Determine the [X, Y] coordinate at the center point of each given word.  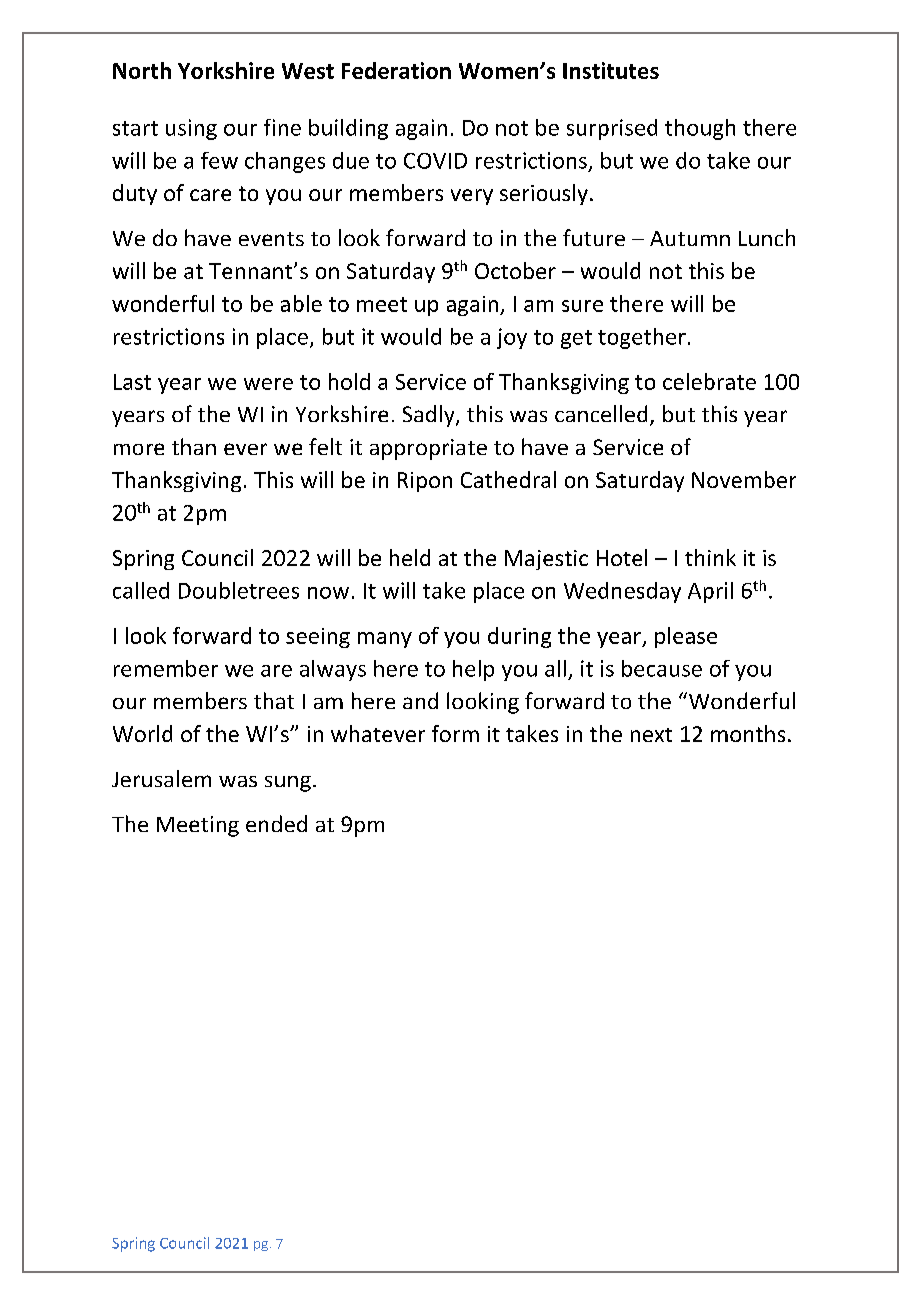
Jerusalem [161, 778]
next [651, 735]
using [191, 129]
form [455, 733]
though [700, 129]
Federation [396, 70]
